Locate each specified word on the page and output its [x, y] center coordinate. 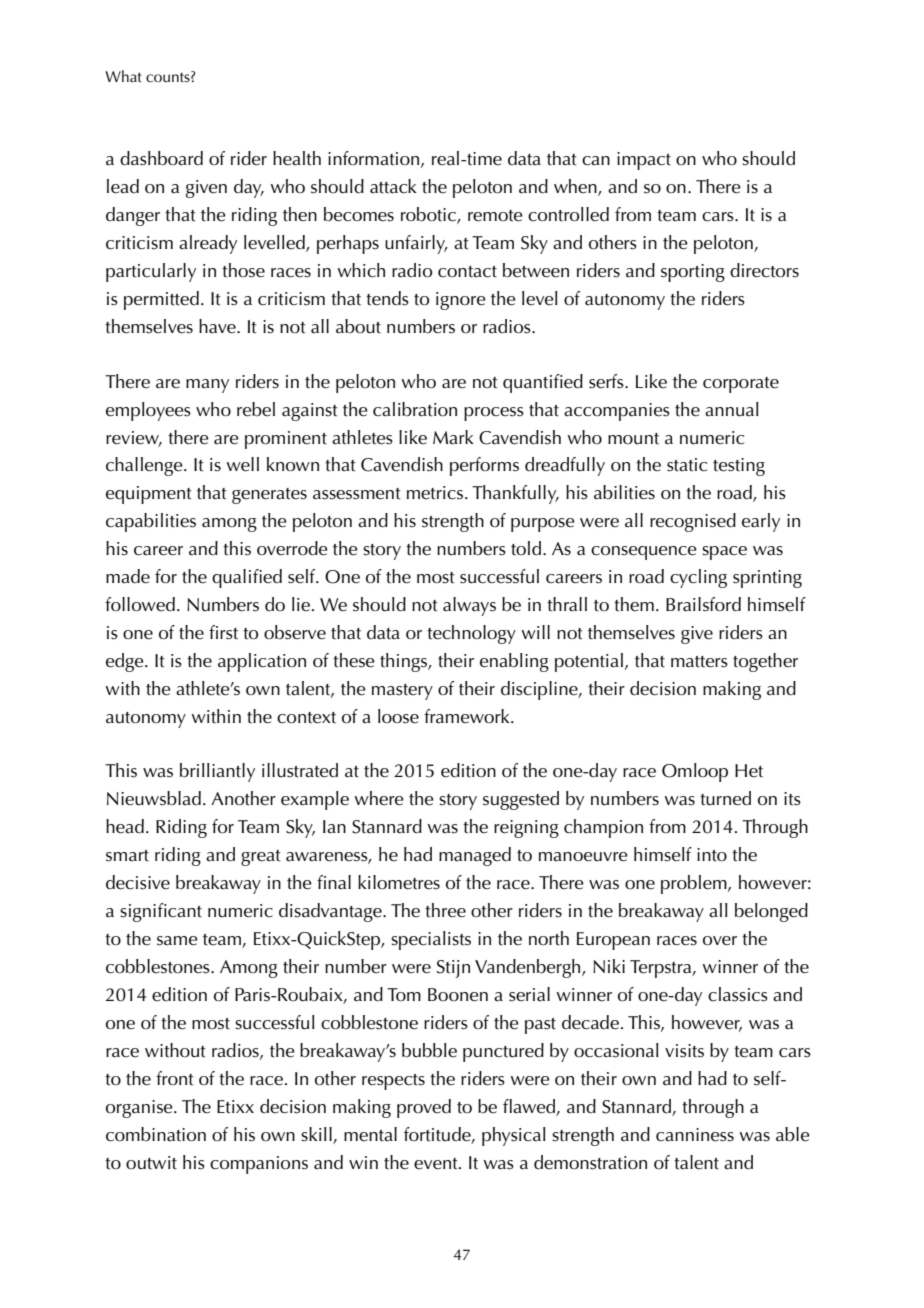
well [242, 464]
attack [393, 186]
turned [725, 798]
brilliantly [217, 772]
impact [644, 161]
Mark [453, 437]
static [687, 465]
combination [156, 1134]
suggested [521, 800]
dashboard [161, 158]
